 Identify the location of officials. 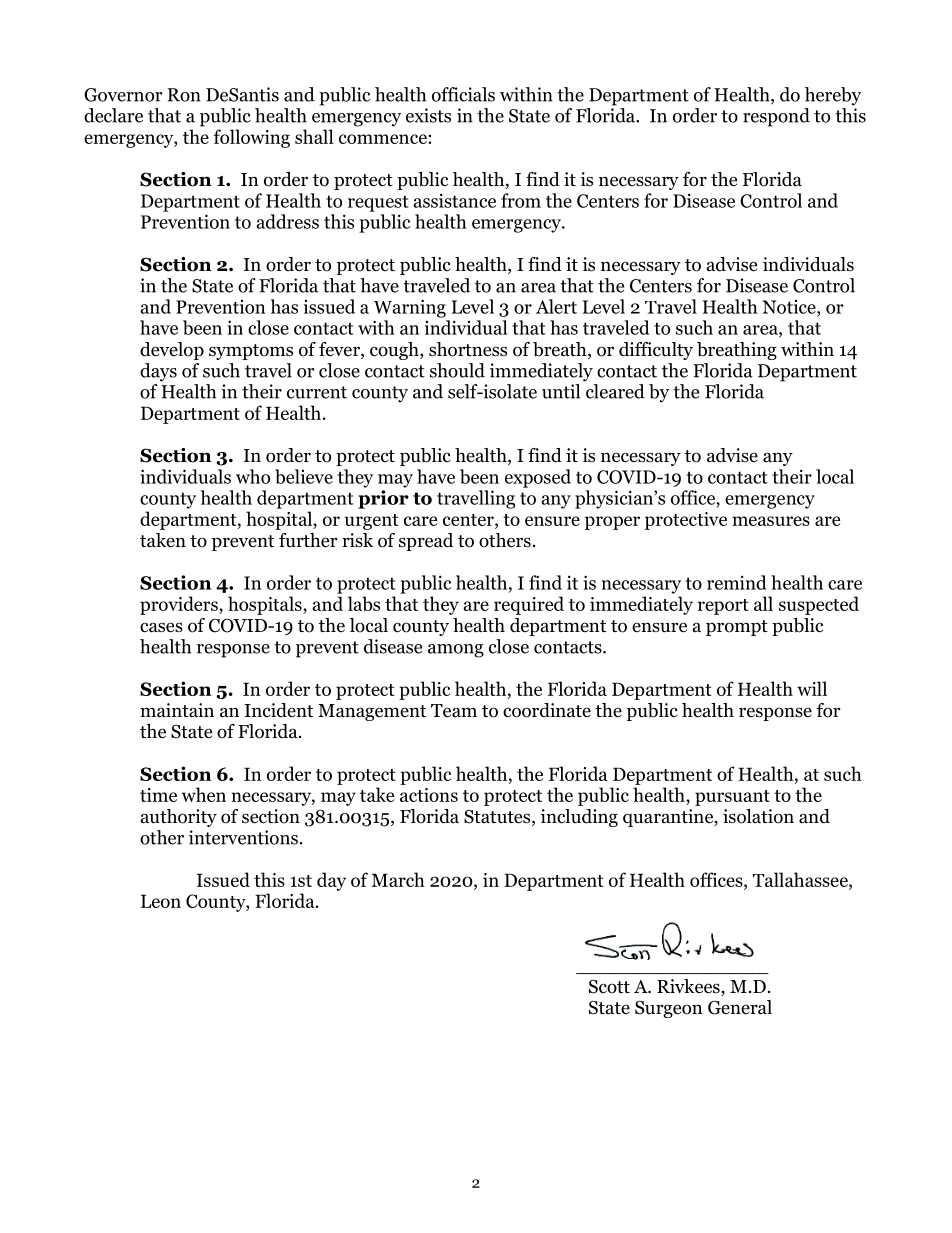
(463, 94).
